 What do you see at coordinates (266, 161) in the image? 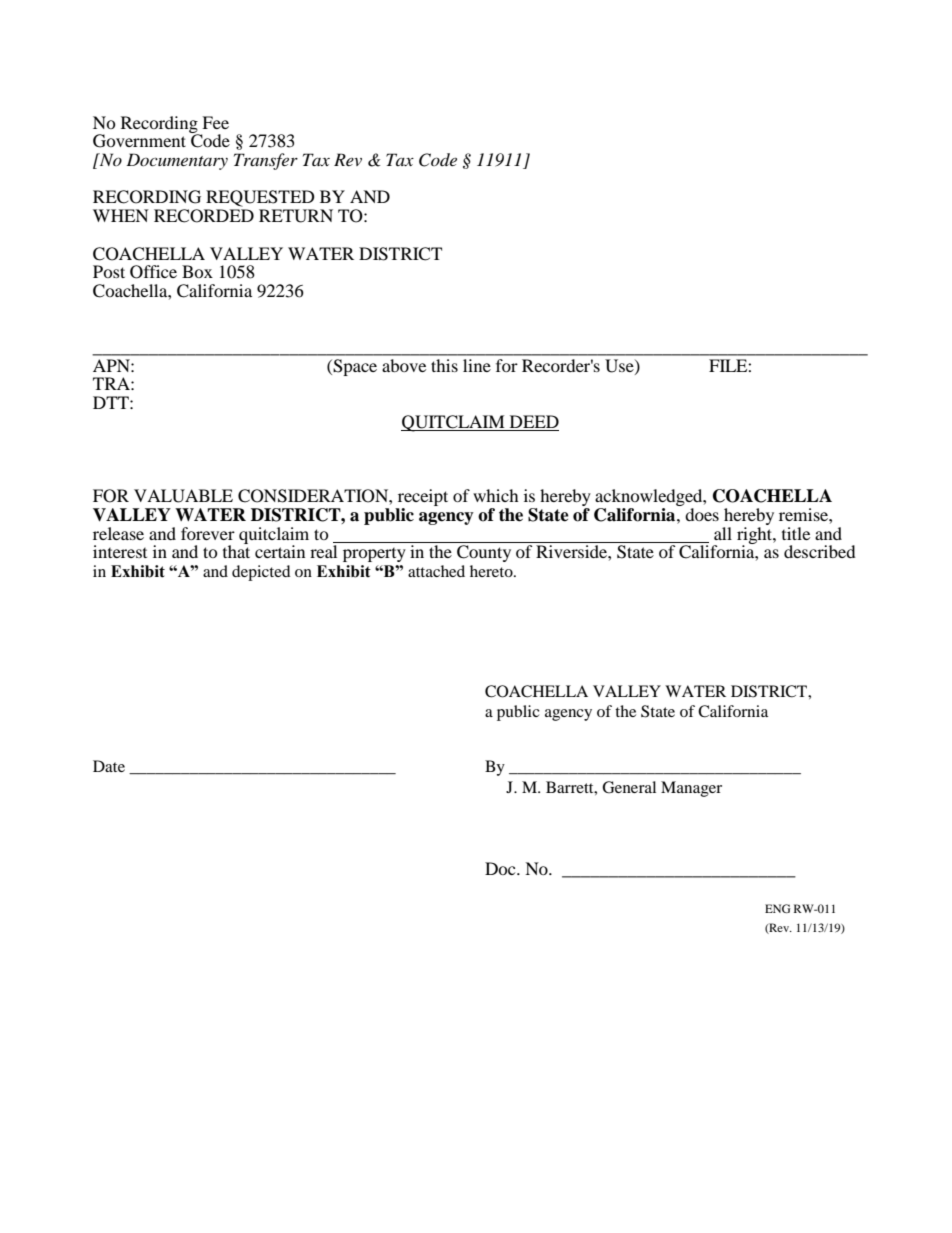
I see `Transfer` at bounding box center [266, 161].
